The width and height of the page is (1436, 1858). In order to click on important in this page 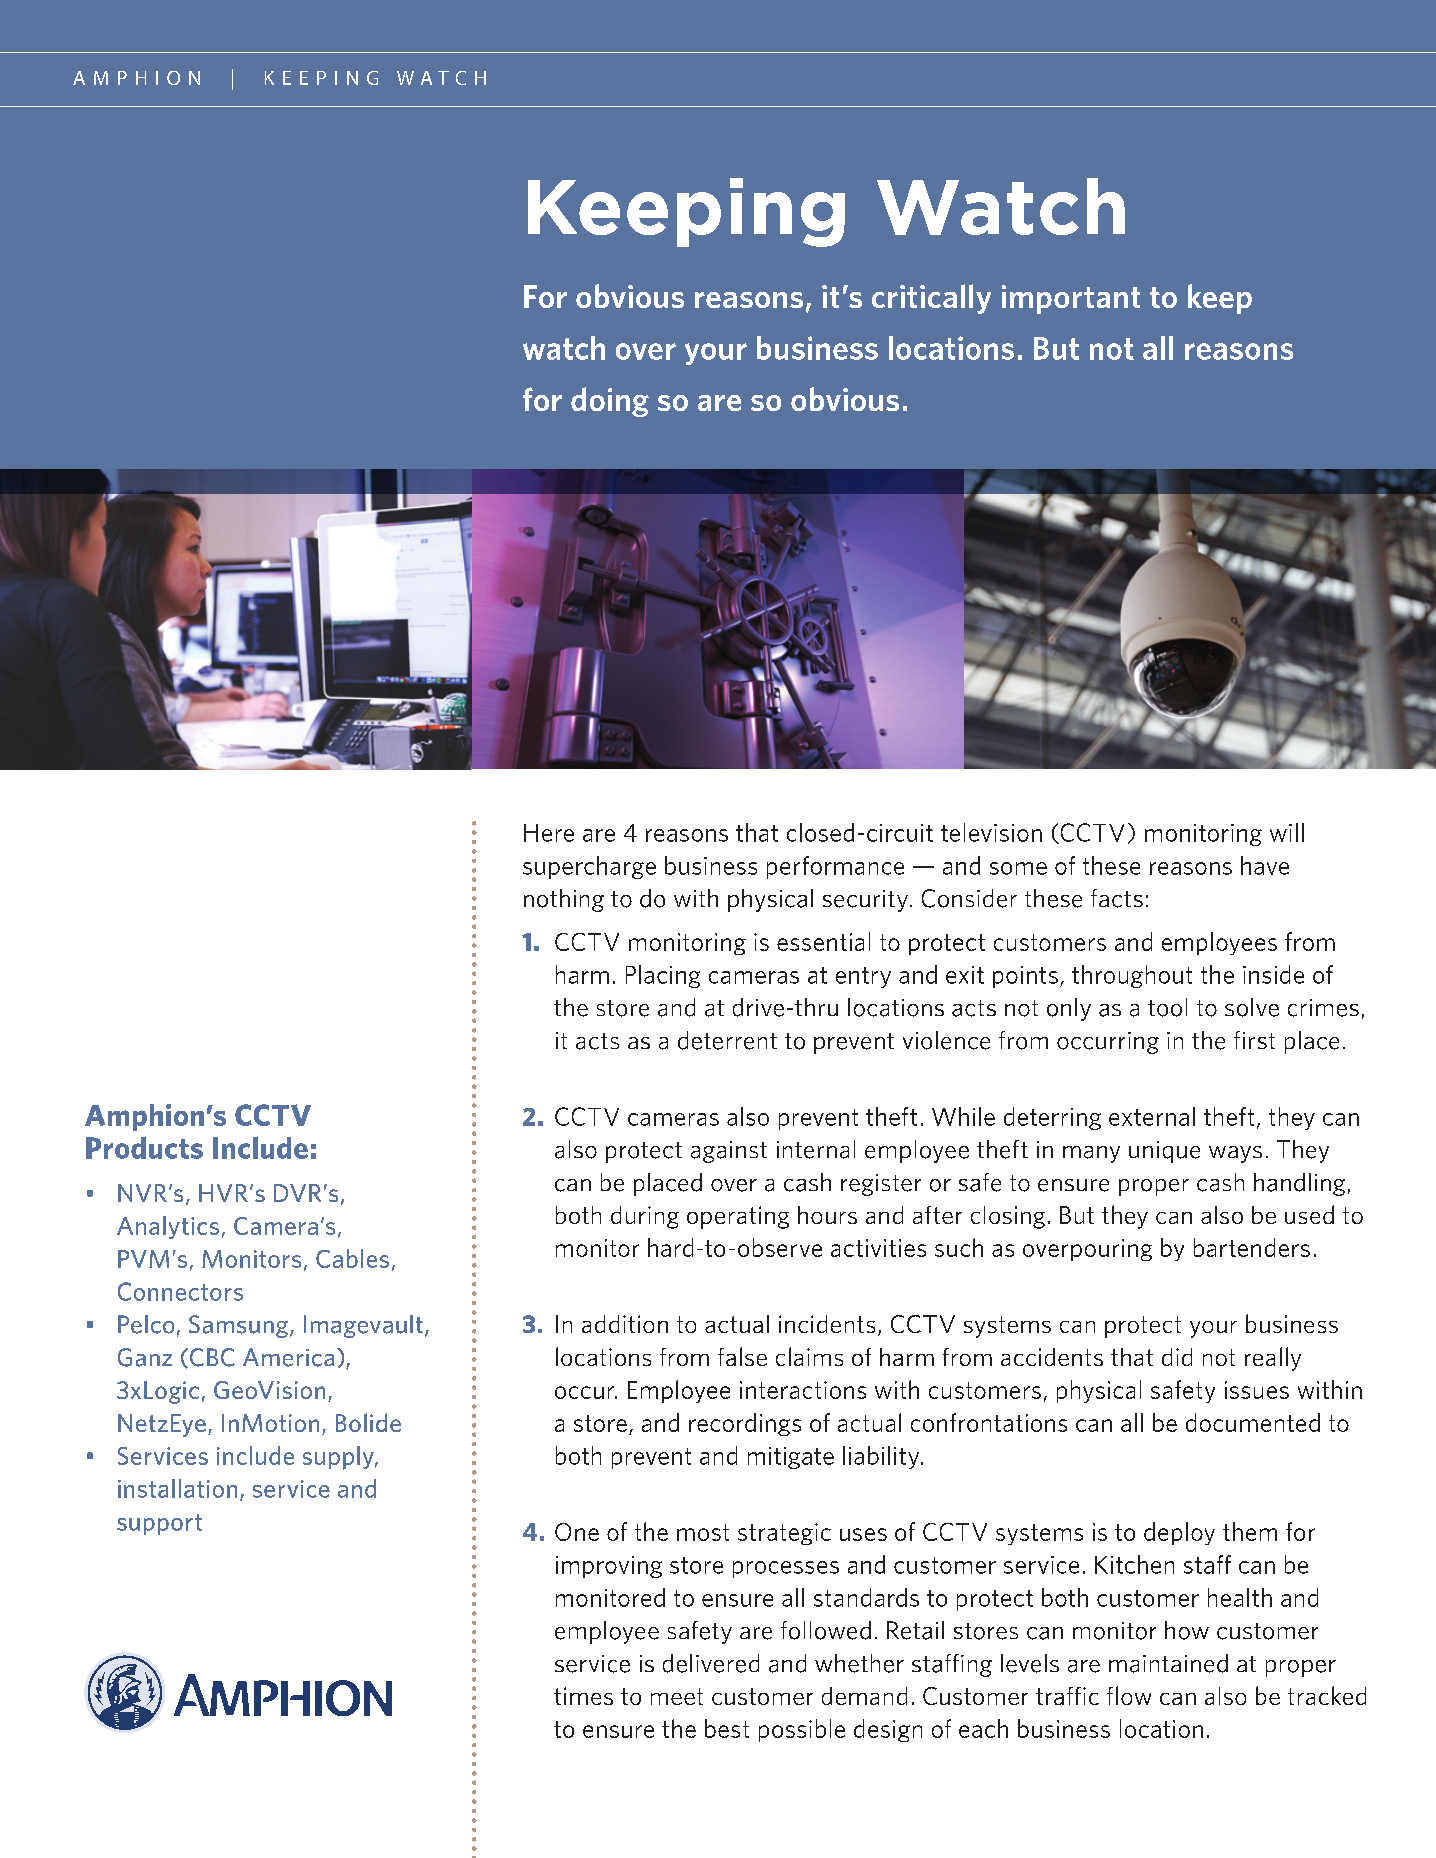, I will do `click(1071, 299)`.
